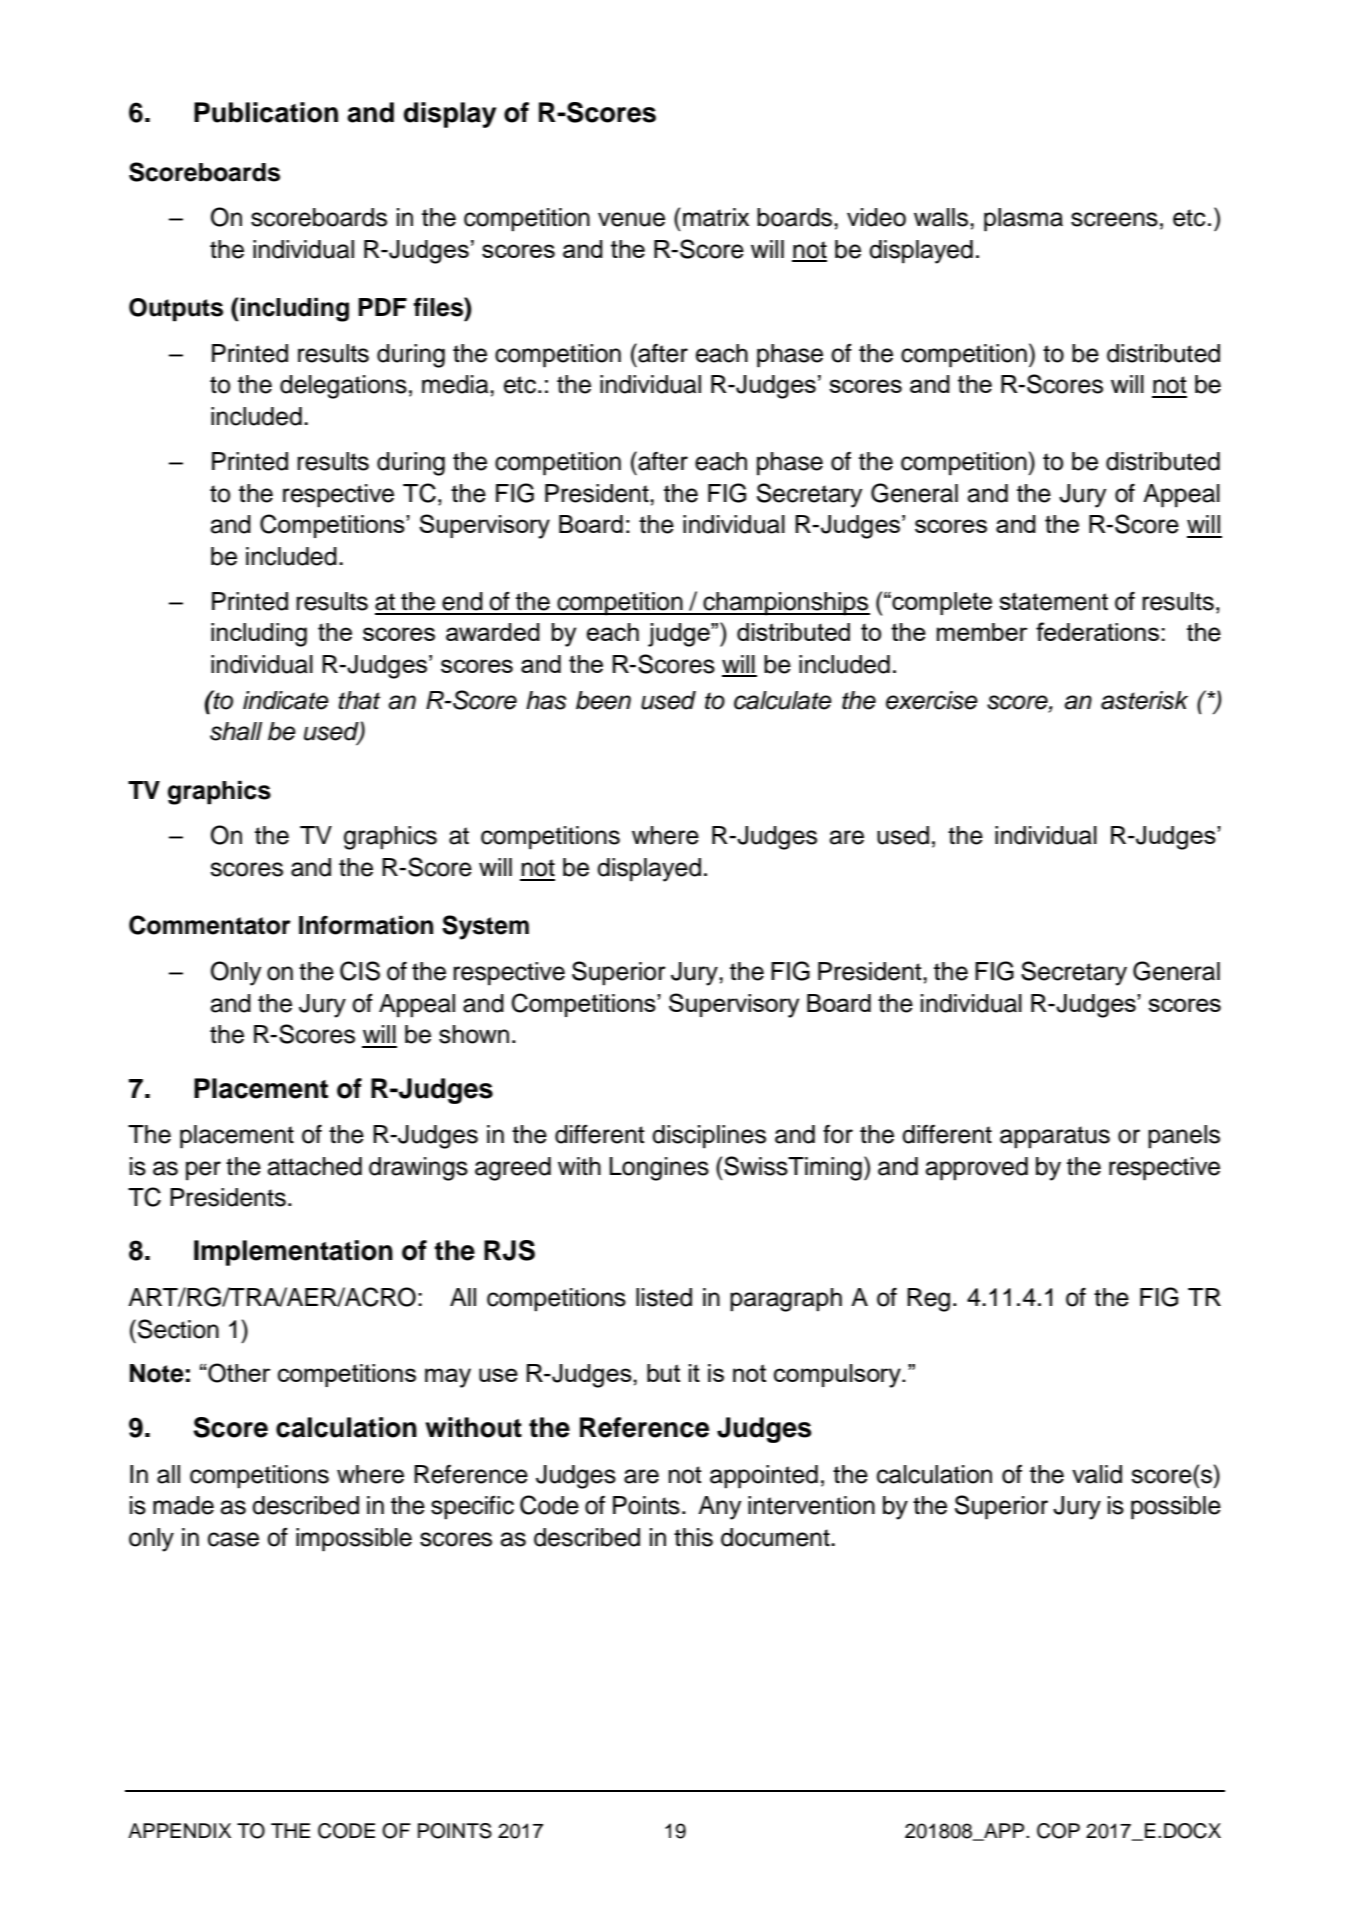 This screenshot has height=1909, width=1350. What do you see at coordinates (631, 219) in the screenshot?
I see `venue` at bounding box center [631, 219].
